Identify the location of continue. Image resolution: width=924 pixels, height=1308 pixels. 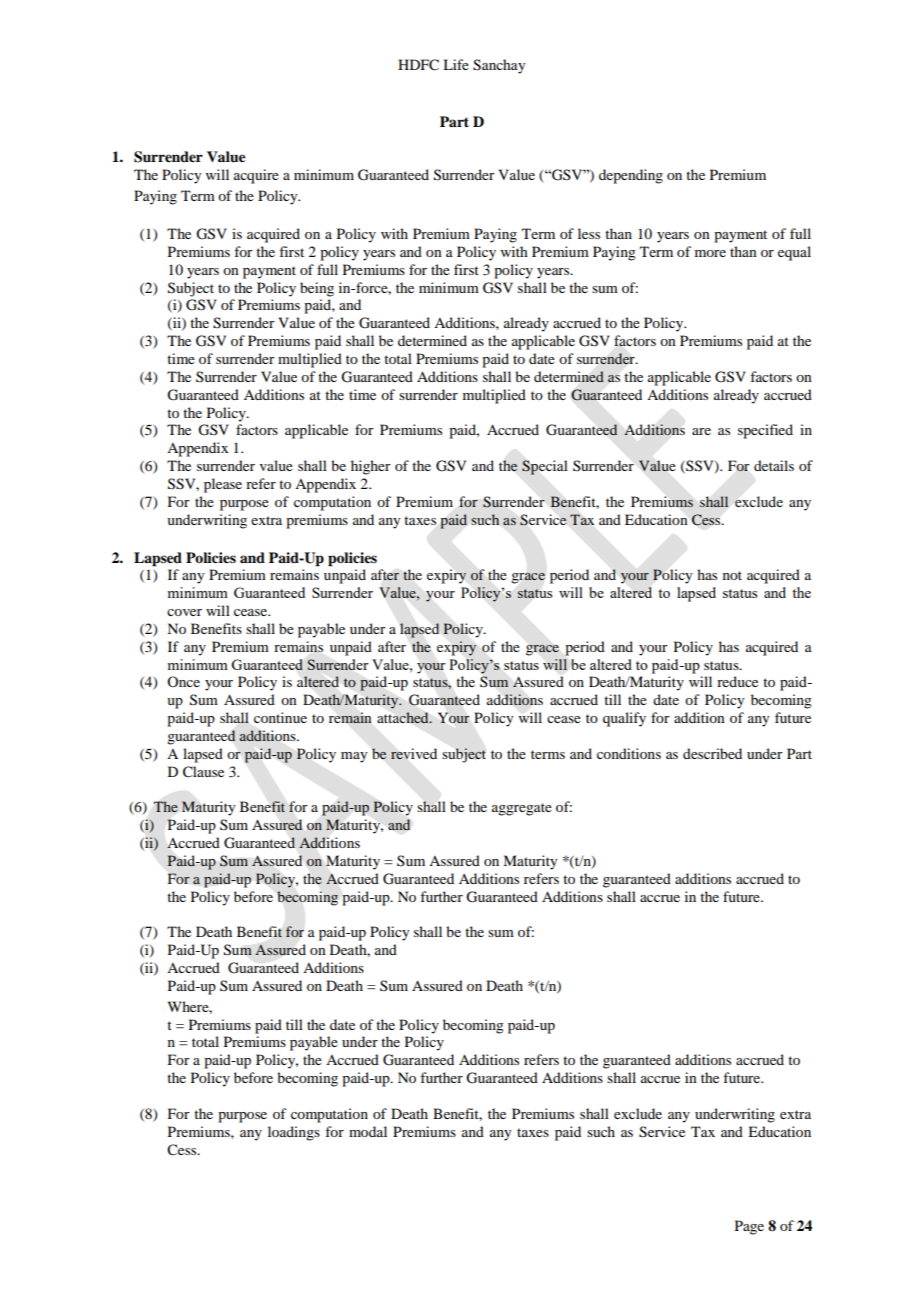
(280, 717).
